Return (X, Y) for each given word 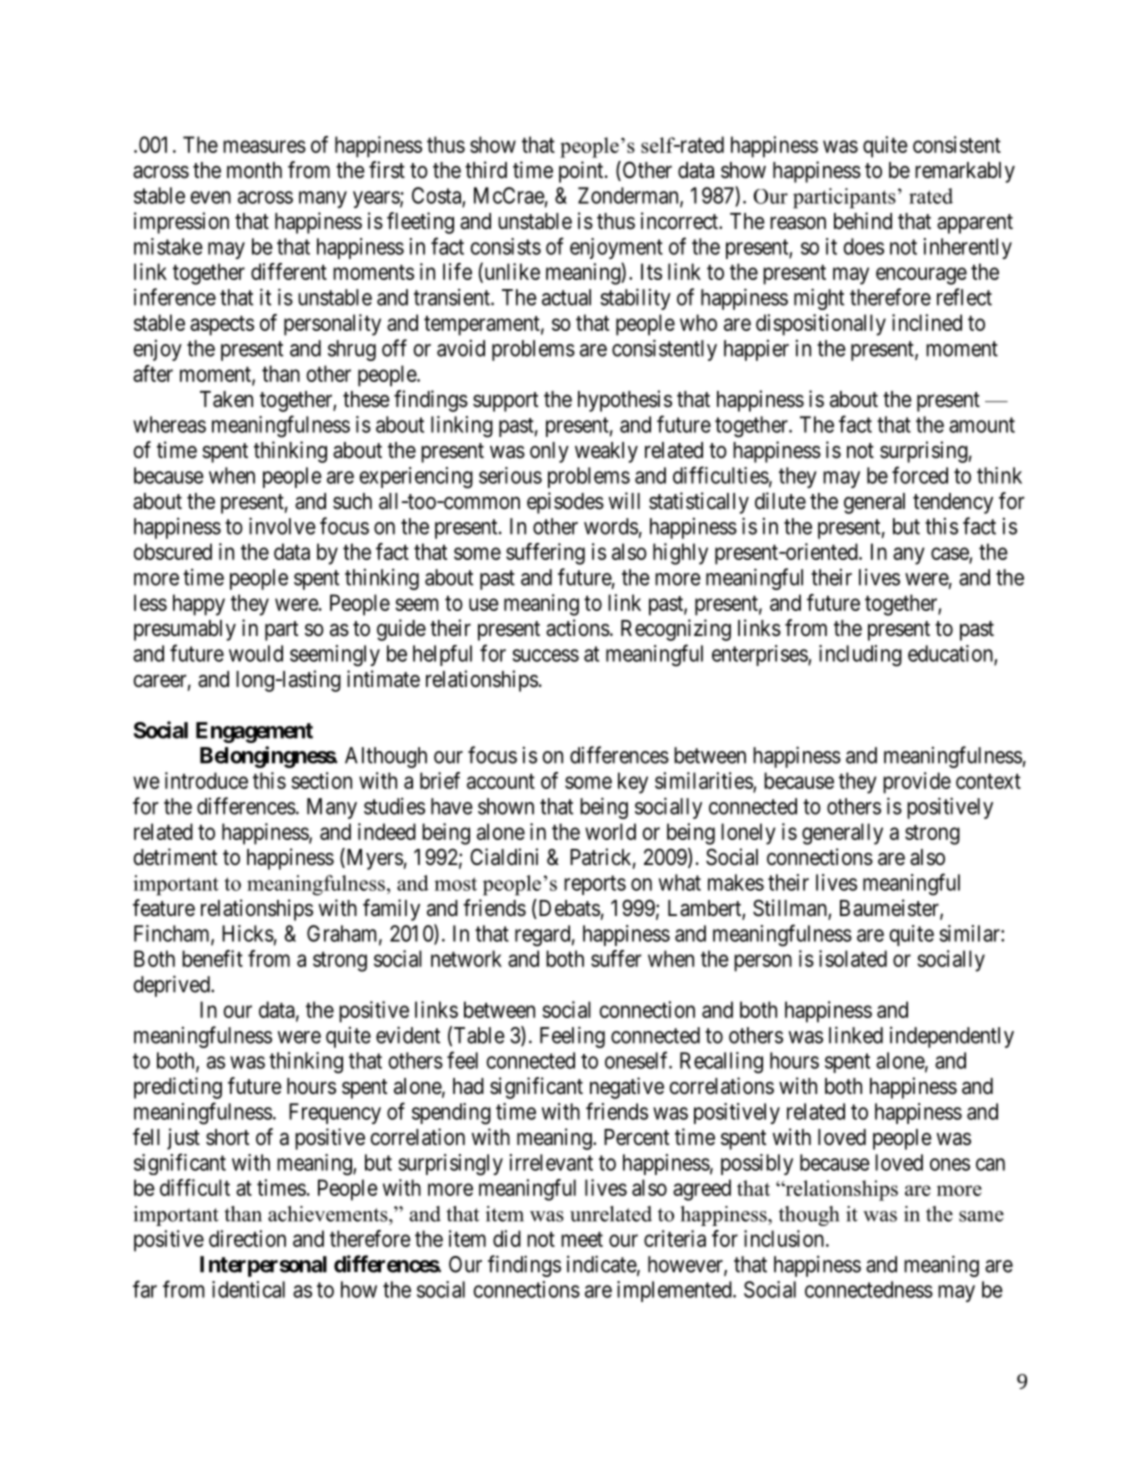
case (950, 554)
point (582, 172)
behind (863, 221)
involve (282, 526)
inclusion (785, 1238)
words (611, 526)
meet (582, 1239)
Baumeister (890, 909)
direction (247, 1238)
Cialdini (504, 857)
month (254, 170)
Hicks (248, 933)
